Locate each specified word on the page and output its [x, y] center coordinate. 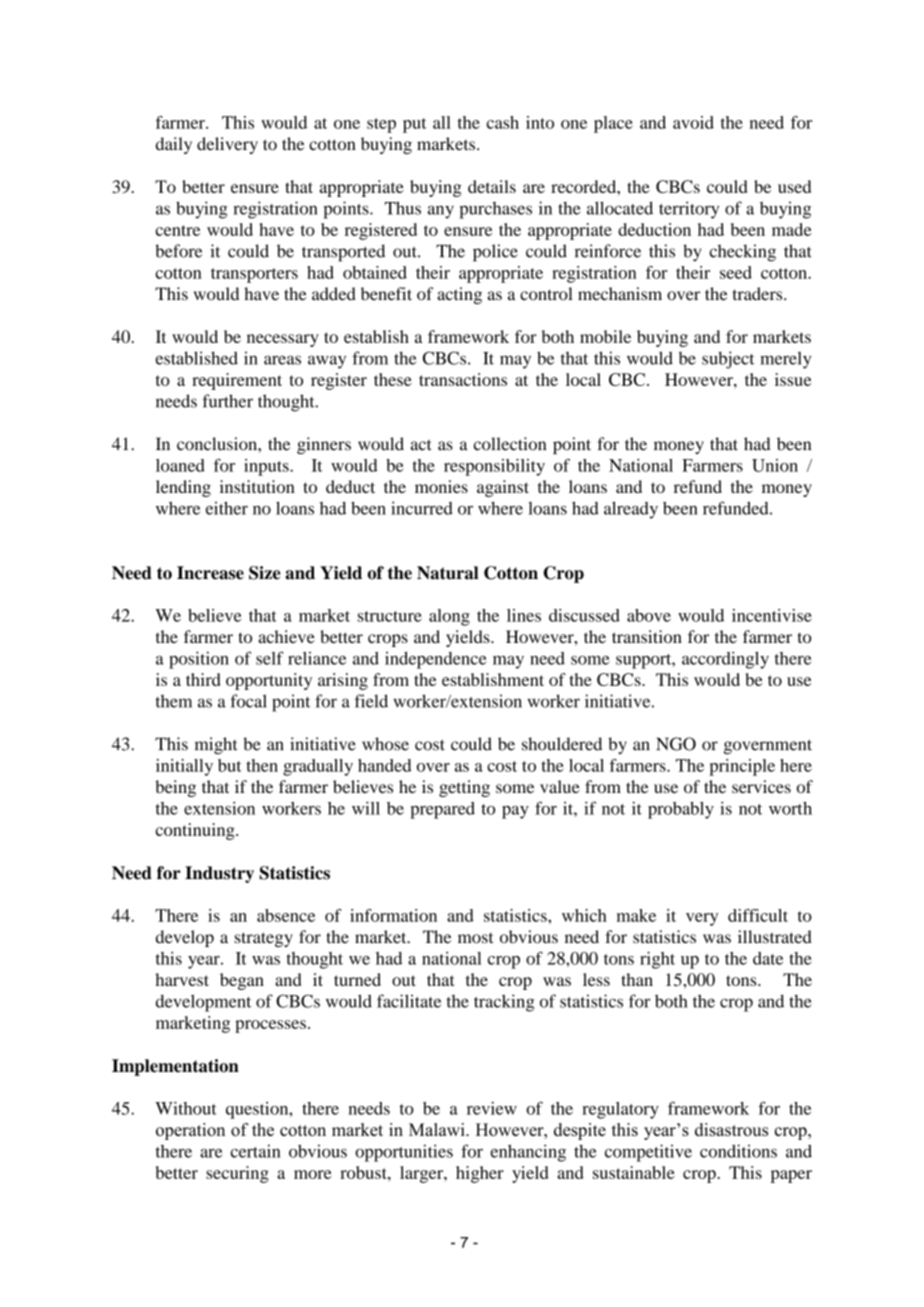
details [492, 186]
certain [255, 1151]
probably [681, 810]
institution [257, 486]
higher [480, 1174]
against [503, 488]
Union [775, 465]
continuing [196, 831]
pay [515, 812]
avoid [693, 122]
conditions [738, 1151]
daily [174, 145]
